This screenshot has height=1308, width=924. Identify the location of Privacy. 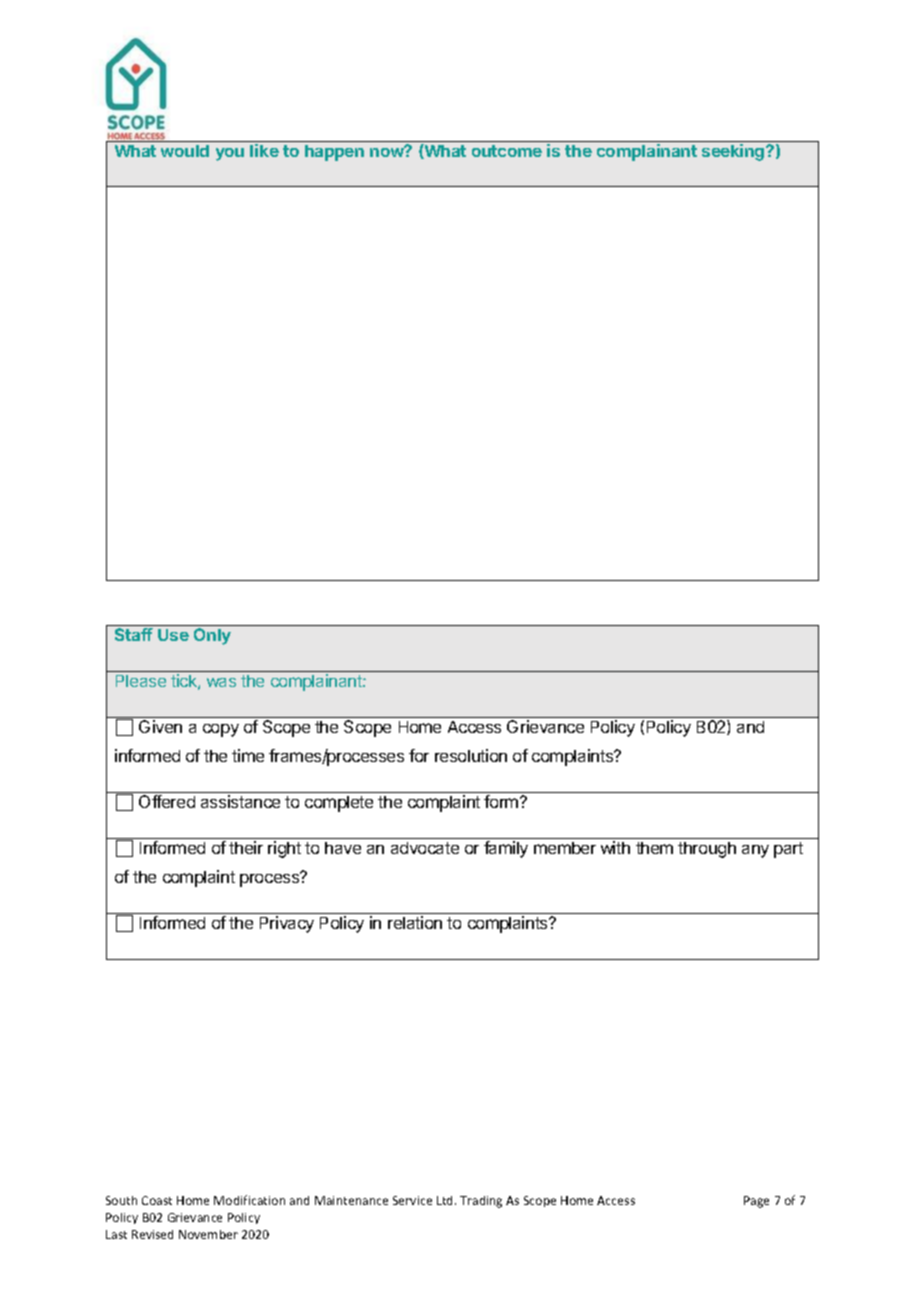
(287, 924).
